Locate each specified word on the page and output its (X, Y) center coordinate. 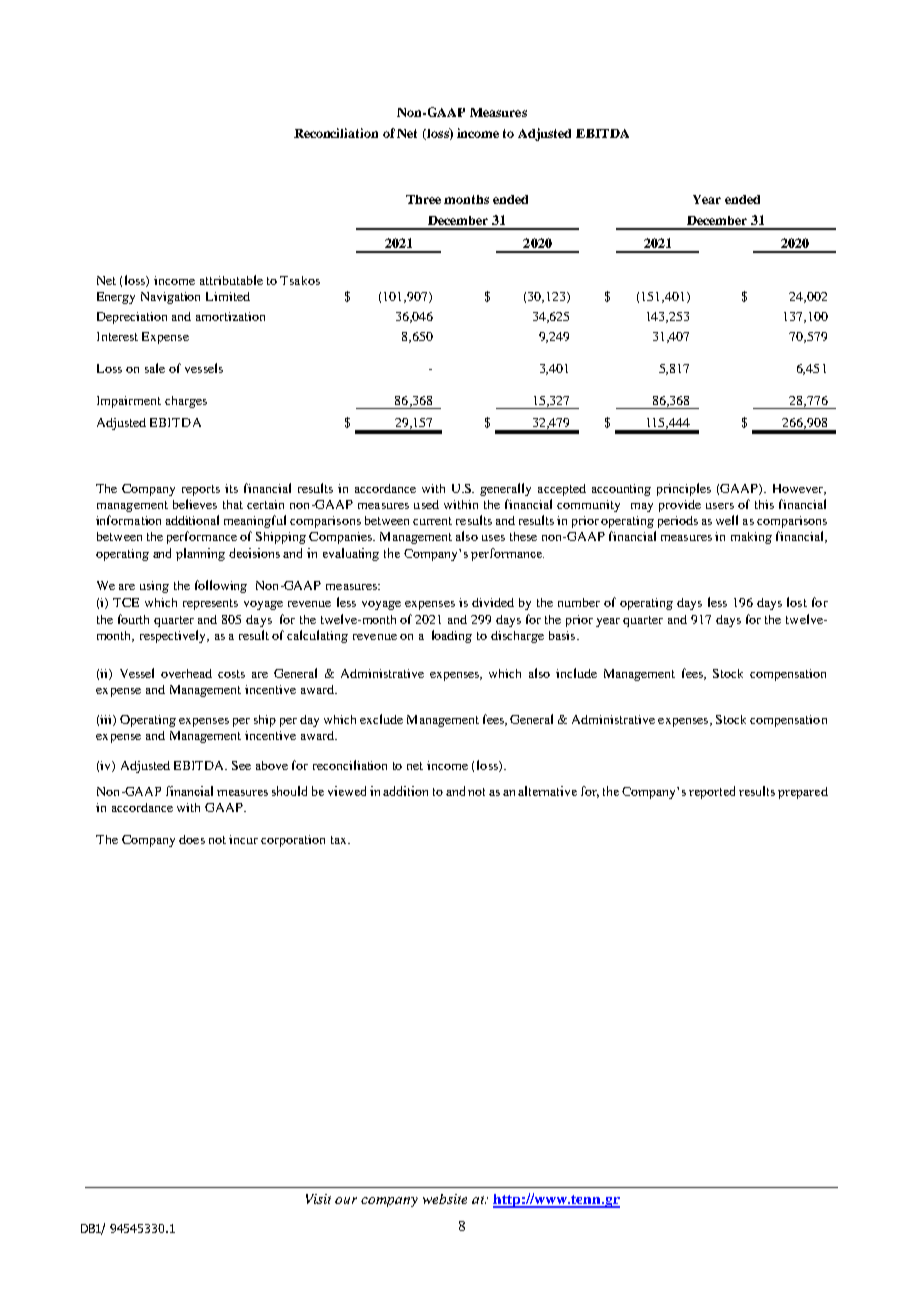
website (445, 1199)
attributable (231, 280)
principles (684, 489)
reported (712, 792)
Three (423, 199)
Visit (318, 1199)
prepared (803, 793)
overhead (186, 673)
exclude (381, 719)
